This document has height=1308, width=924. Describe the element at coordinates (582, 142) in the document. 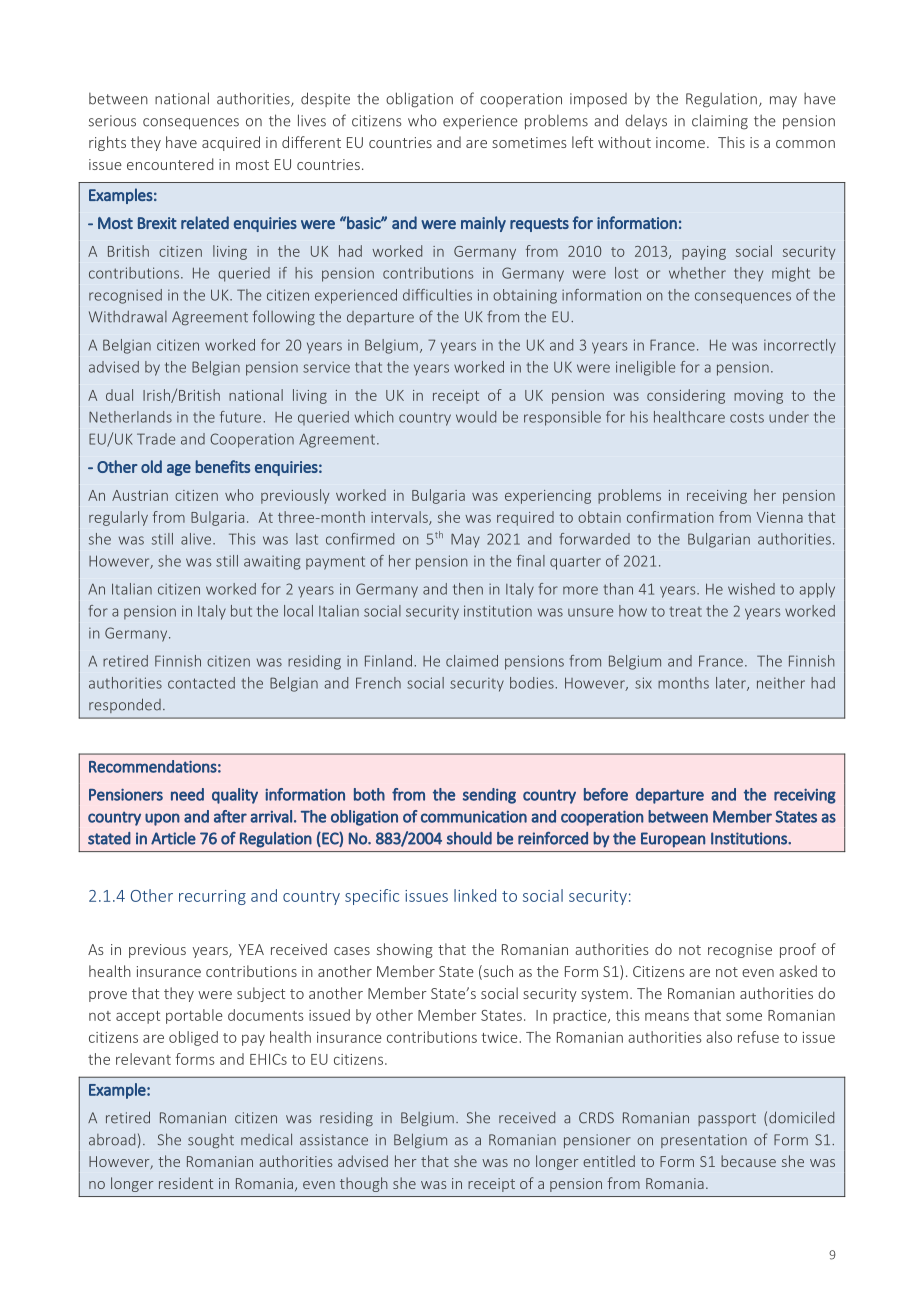

I see `left` at that location.
